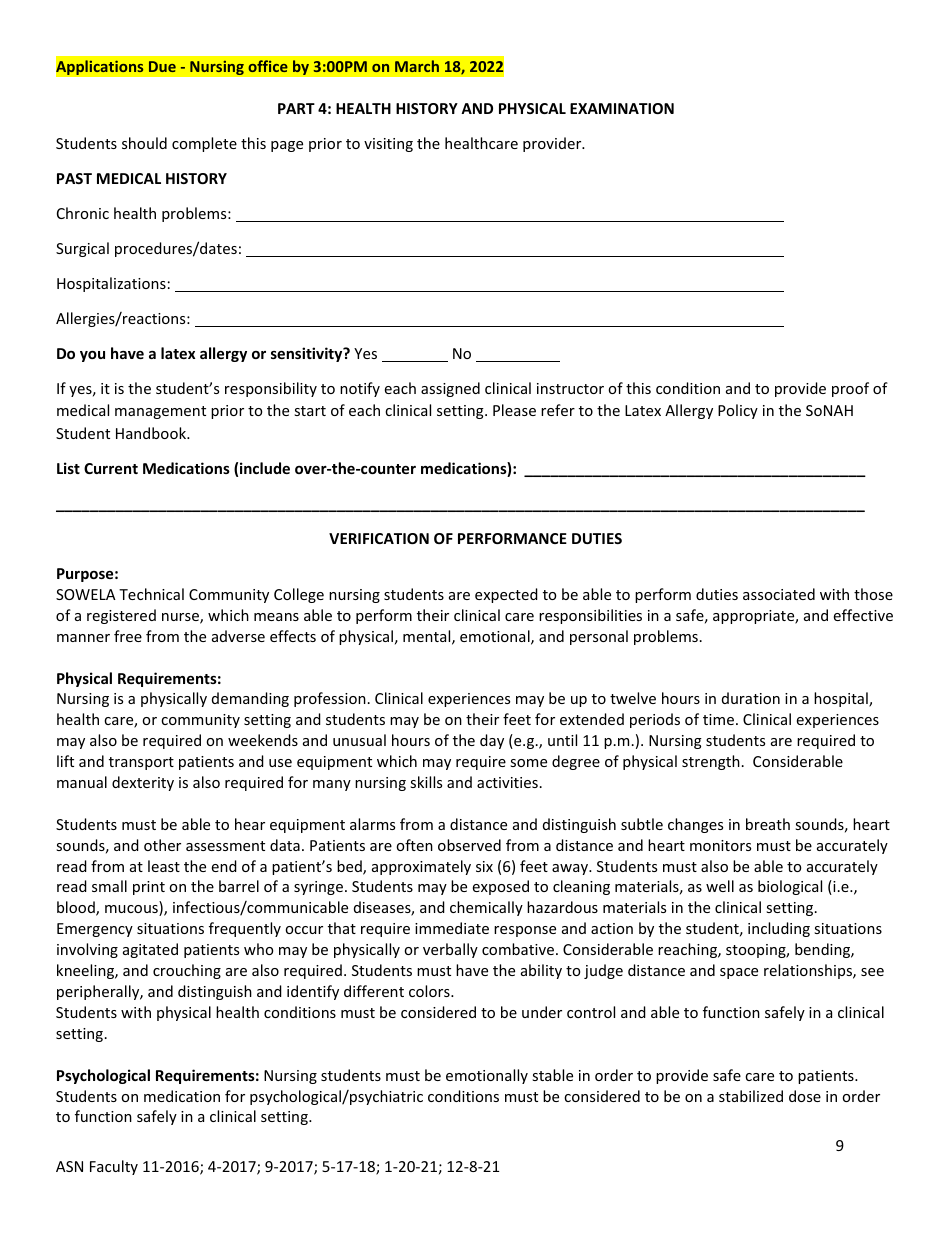 This page has width=952, height=1233. What do you see at coordinates (622, 108) in the page?
I see `EXAMINATION` at bounding box center [622, 108].
